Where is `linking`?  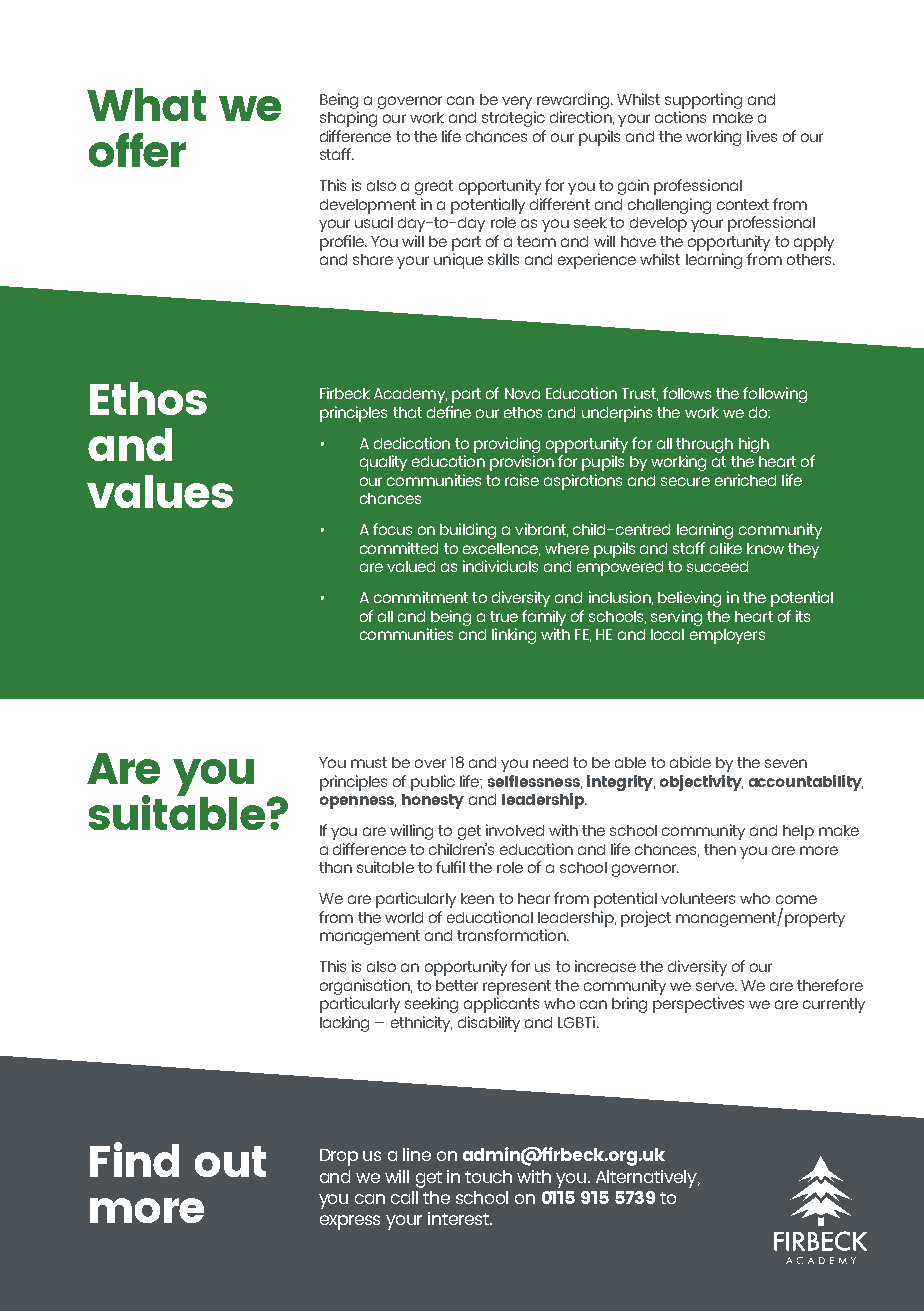 linking is located at coordinates (514, 636).
